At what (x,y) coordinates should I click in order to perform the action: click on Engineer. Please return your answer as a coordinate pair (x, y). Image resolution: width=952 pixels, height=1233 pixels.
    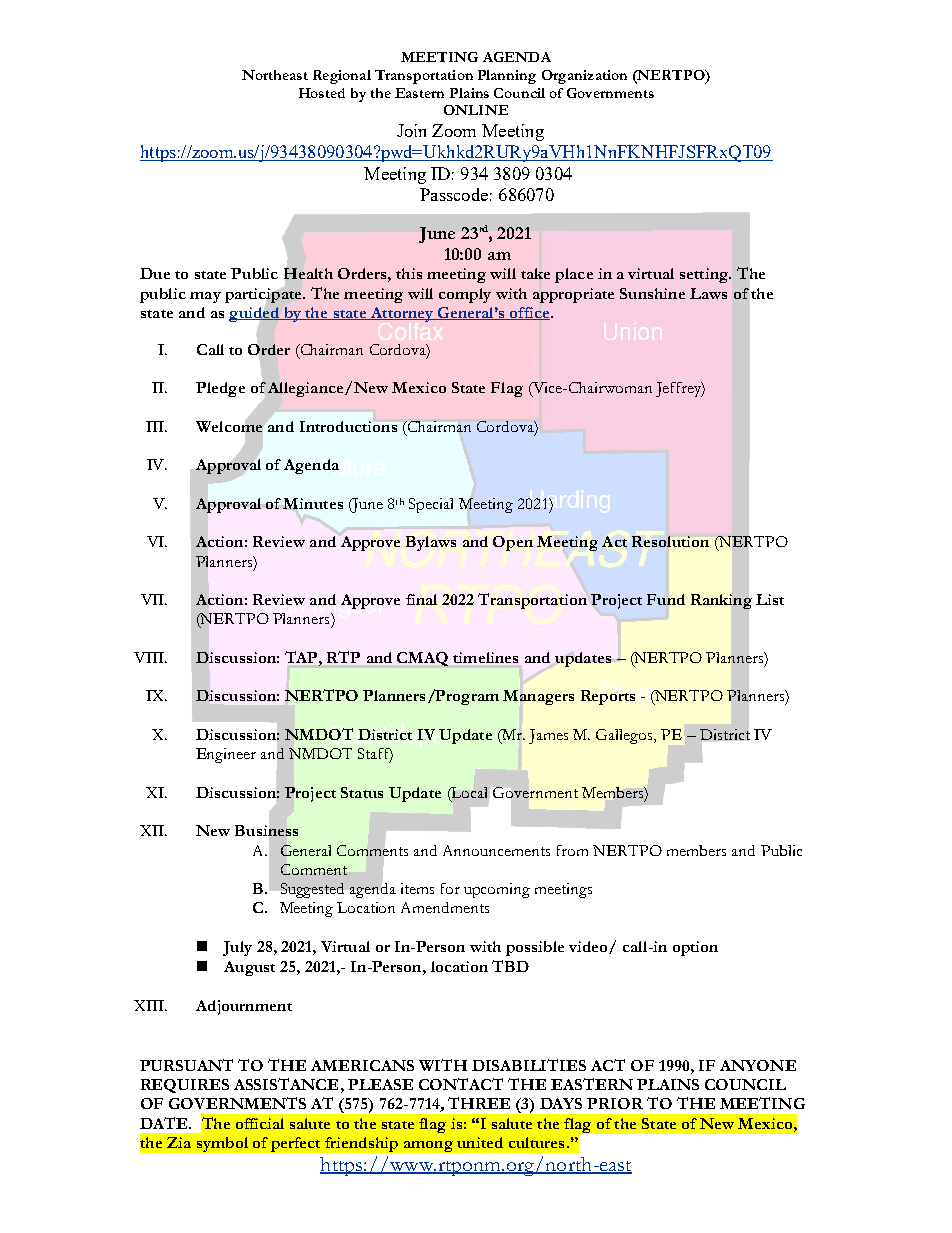
    Looking at the image, I should click on (226, 755).
